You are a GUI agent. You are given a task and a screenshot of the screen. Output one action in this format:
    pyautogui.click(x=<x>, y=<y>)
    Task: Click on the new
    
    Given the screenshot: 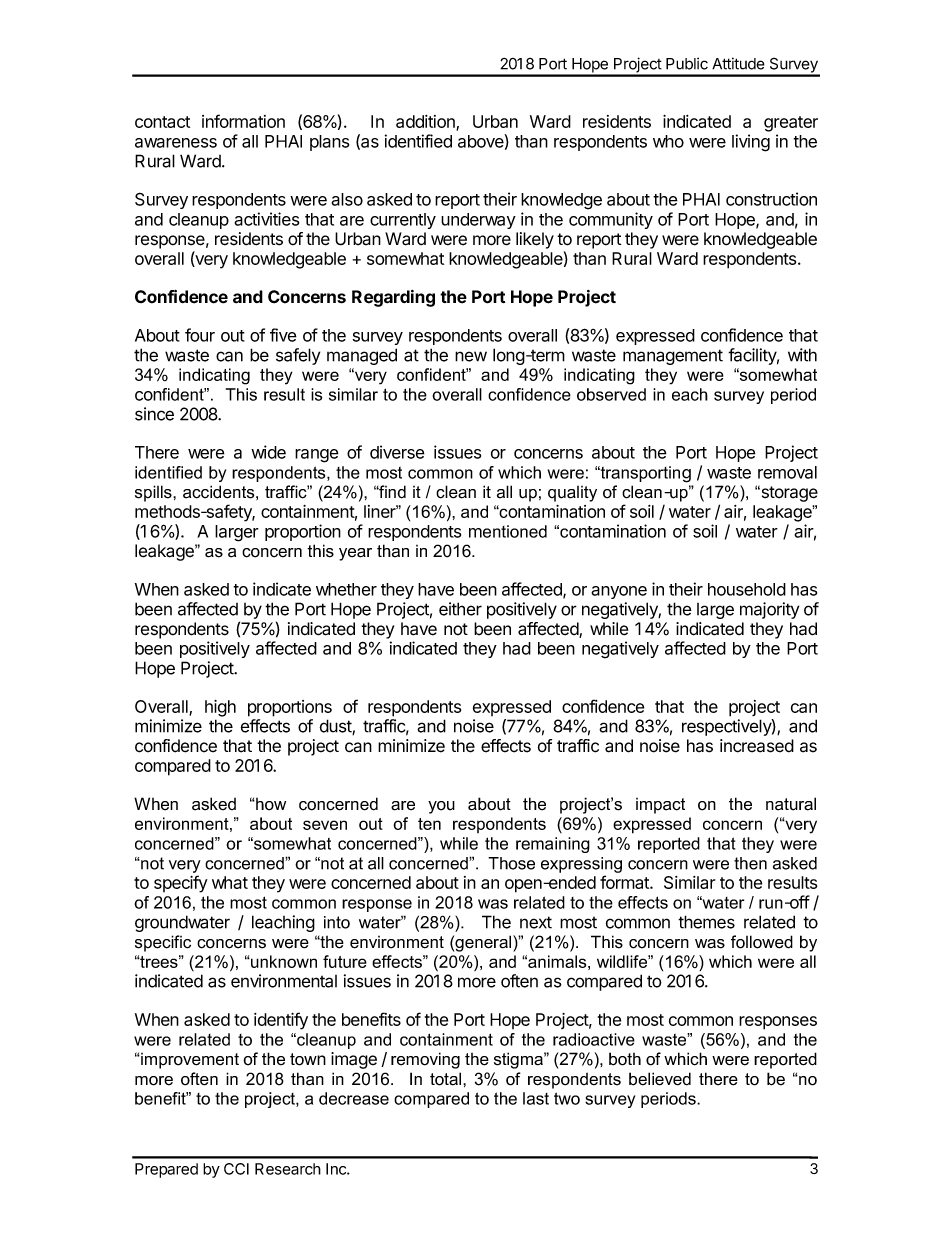 What is the action you would take?
    pyautogui.click(x=471, y=356)
